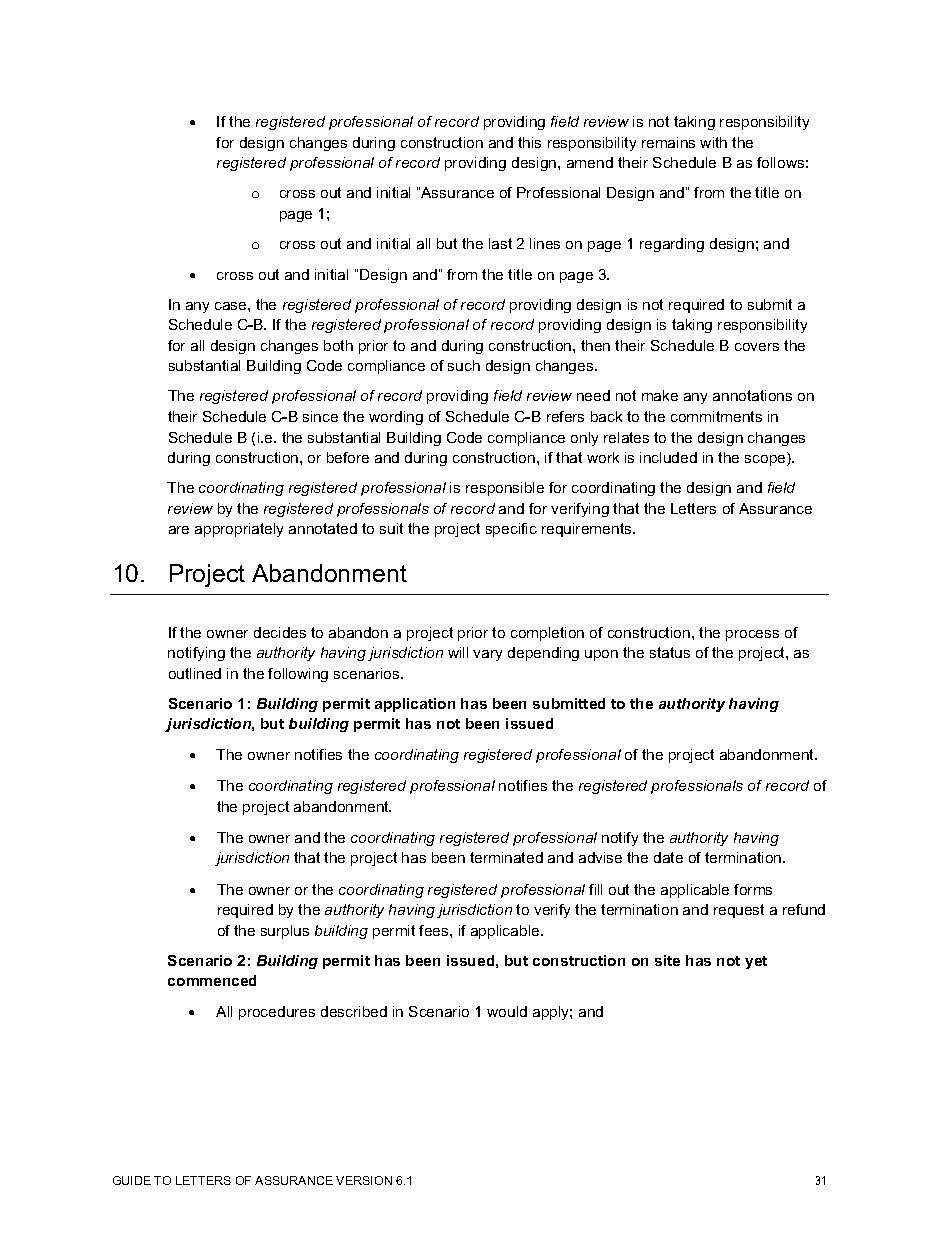 Image resolution: width=952 pixels, height=1233 pixels. What do you see at coordinates (239, 530) in the screenshot?
I see `appropriately` at bounding box center [239, 530].
